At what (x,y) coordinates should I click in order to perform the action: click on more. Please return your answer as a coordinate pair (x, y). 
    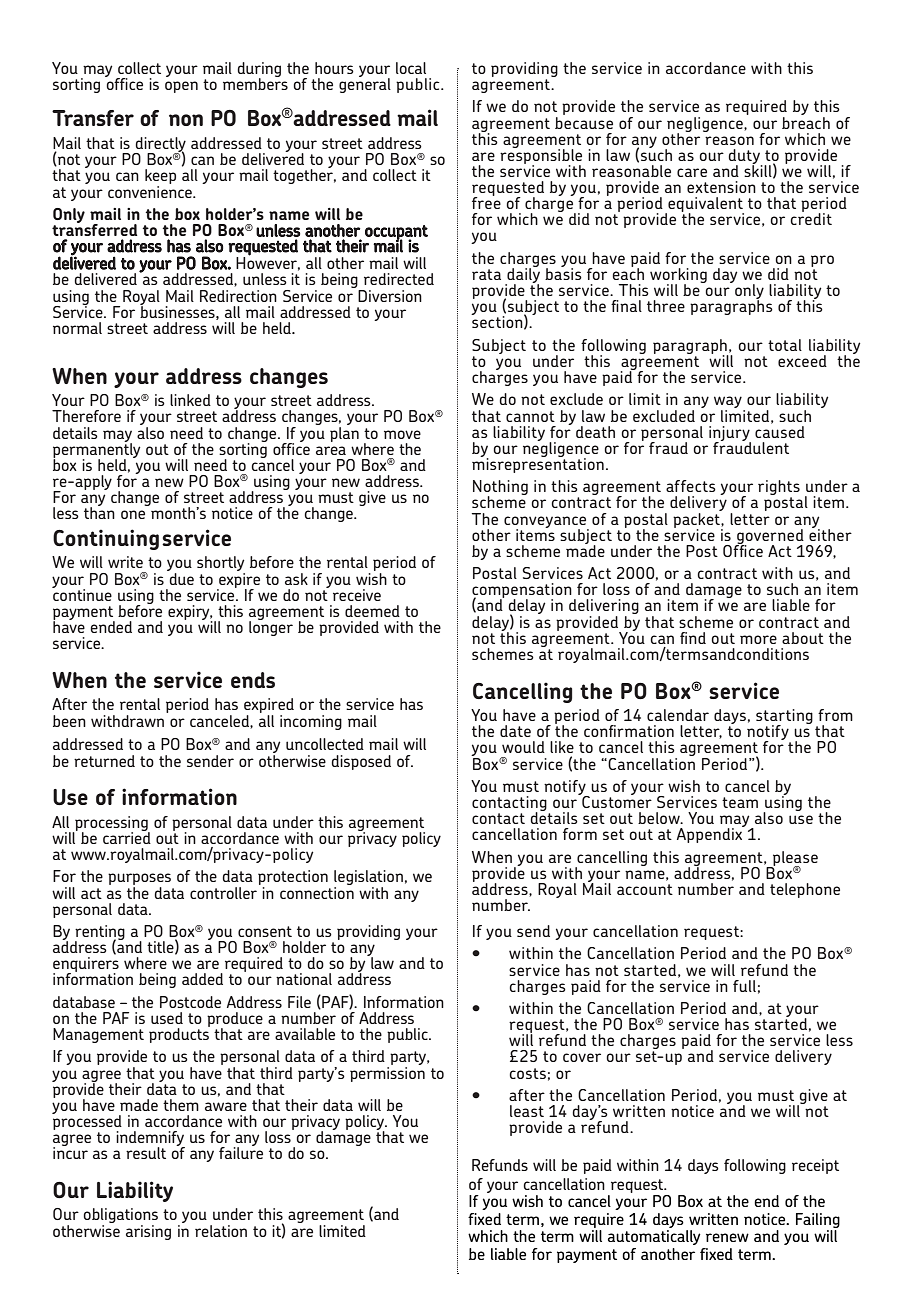
    Looking at the image, I should click on (758, 639).
